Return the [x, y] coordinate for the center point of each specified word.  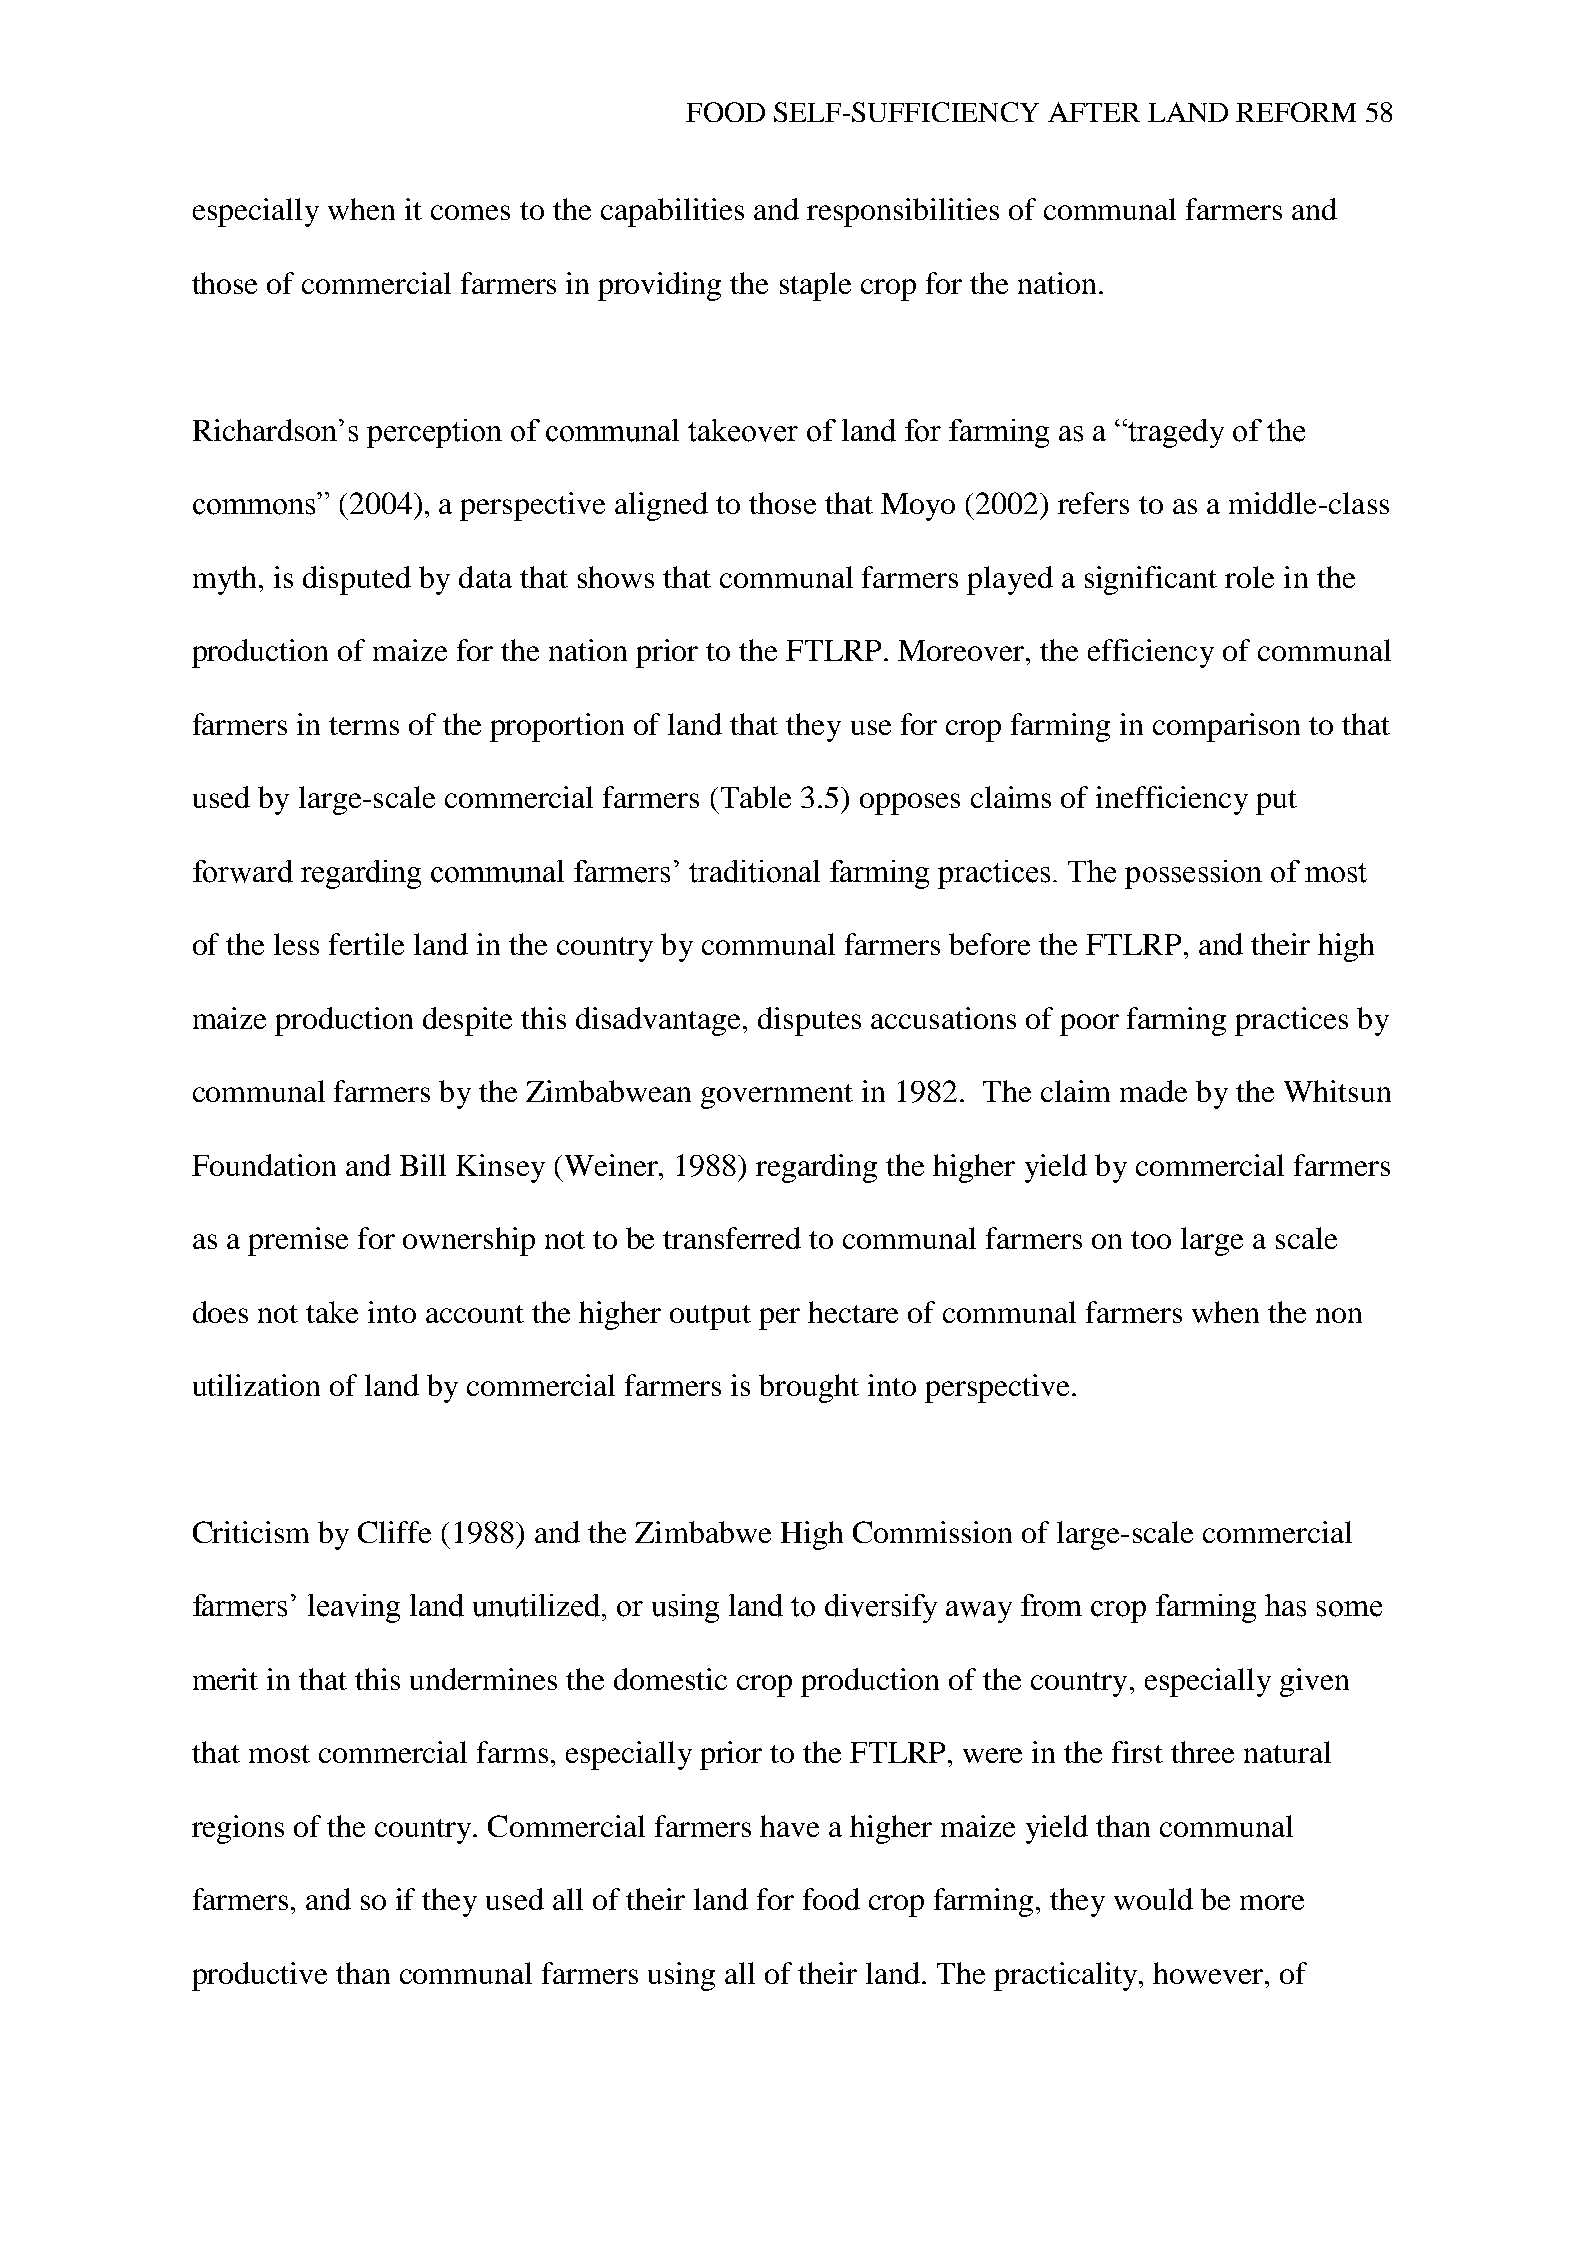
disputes [809, 1021]
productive [259, 1976]
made [1153, 1091]
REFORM [1296, 112]
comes [470, 212]
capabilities [672, 212]
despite [467, 1021]
